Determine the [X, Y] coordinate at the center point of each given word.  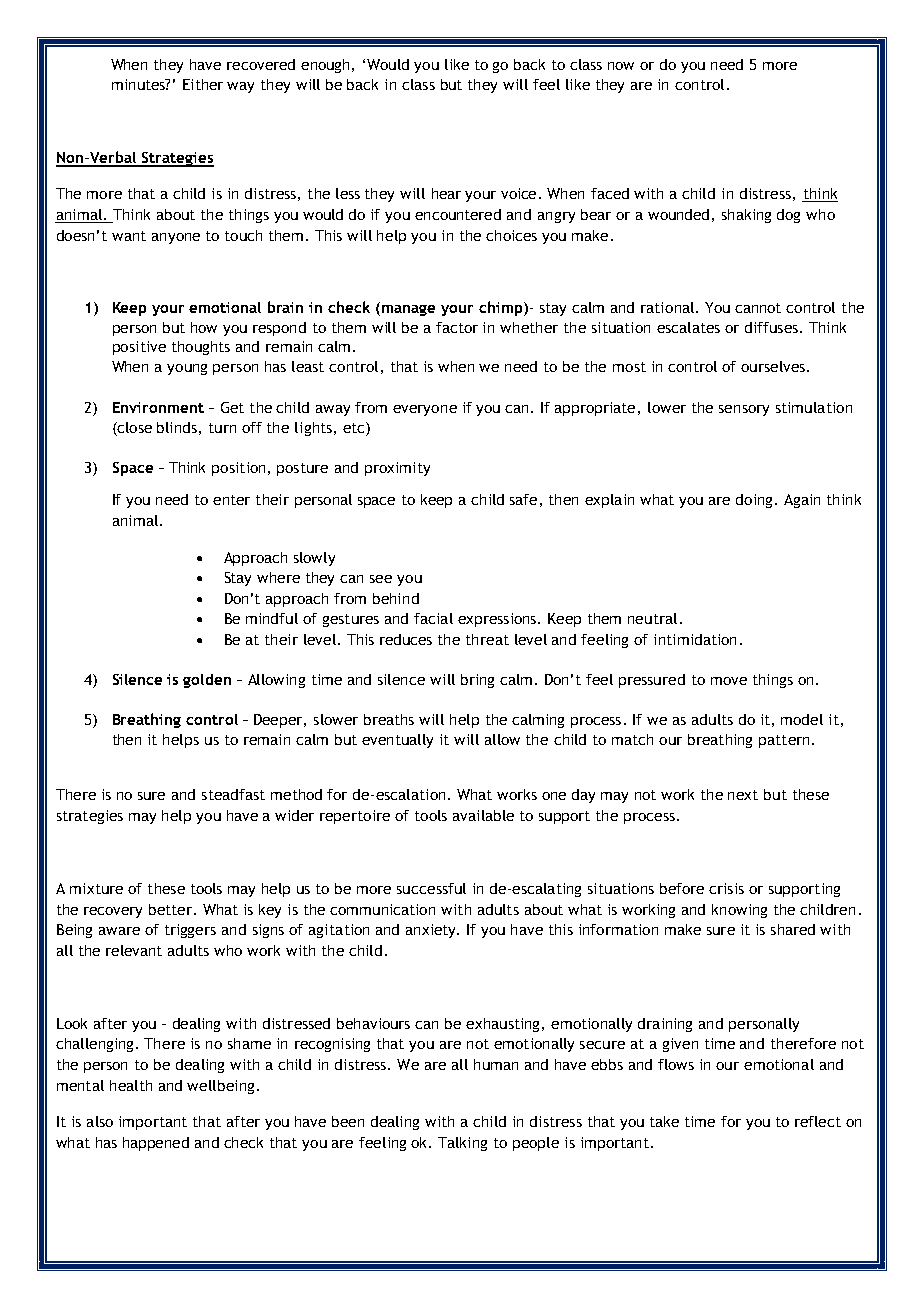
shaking [746, 216]
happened [156, 1144]
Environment [158, 407]
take [664, 1121]
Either [203, 84]
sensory [744, 410]
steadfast [233, 794]
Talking [462, 1144]
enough [327, 66]
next [743, 795]
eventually [397, 741]
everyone [425, 410]
